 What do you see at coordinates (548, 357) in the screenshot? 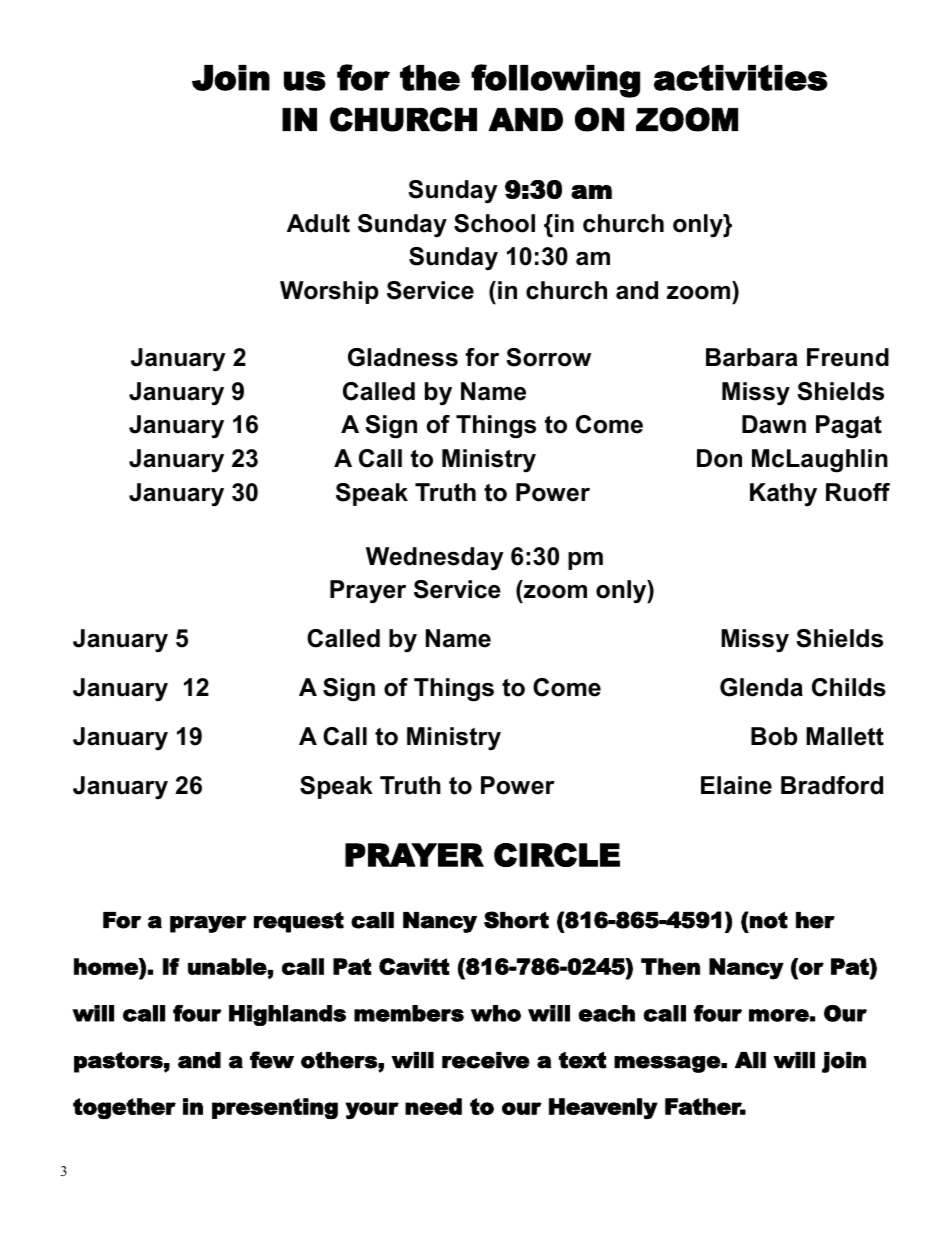
I see `Sorrow` at bounding box center [548, 357].
